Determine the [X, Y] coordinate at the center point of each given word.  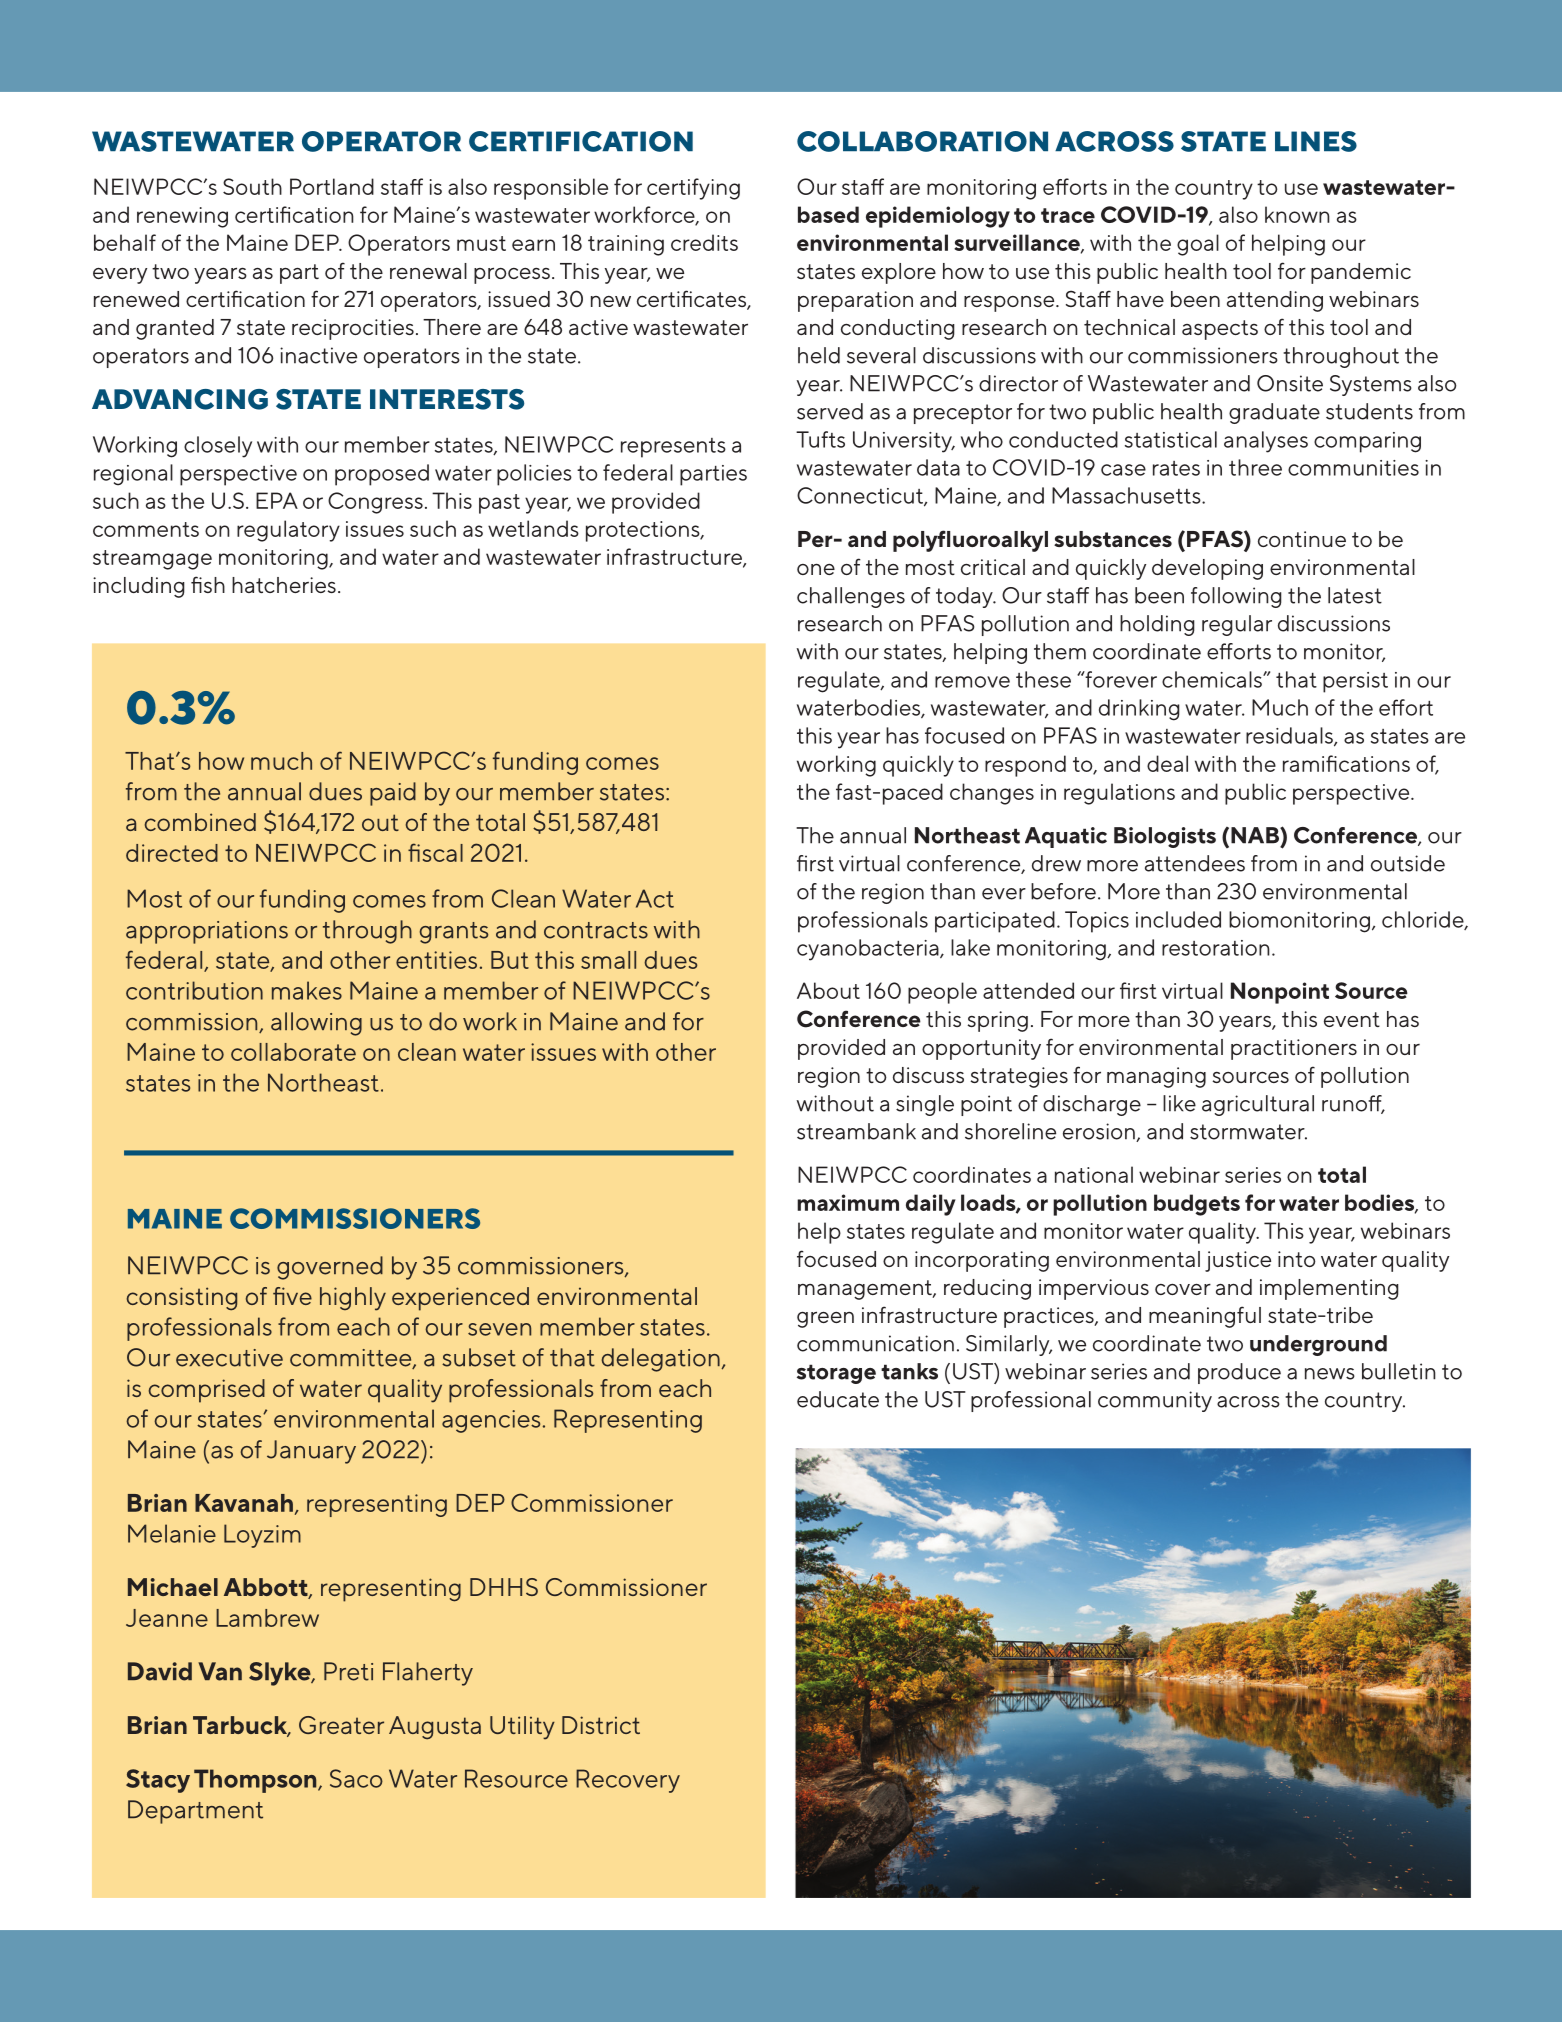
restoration [1216, 948]
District [601, 1725]
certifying [693, 189]
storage [836, 1374]
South [252, 186]
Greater [341, 1725]
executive [229, 1358]
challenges [851, 597]
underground [1318, 1345]
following [1236, 597]
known [1297, 214]
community [1155, 1401]
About [828, 990]
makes [307, 990]
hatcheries [284, 585]
